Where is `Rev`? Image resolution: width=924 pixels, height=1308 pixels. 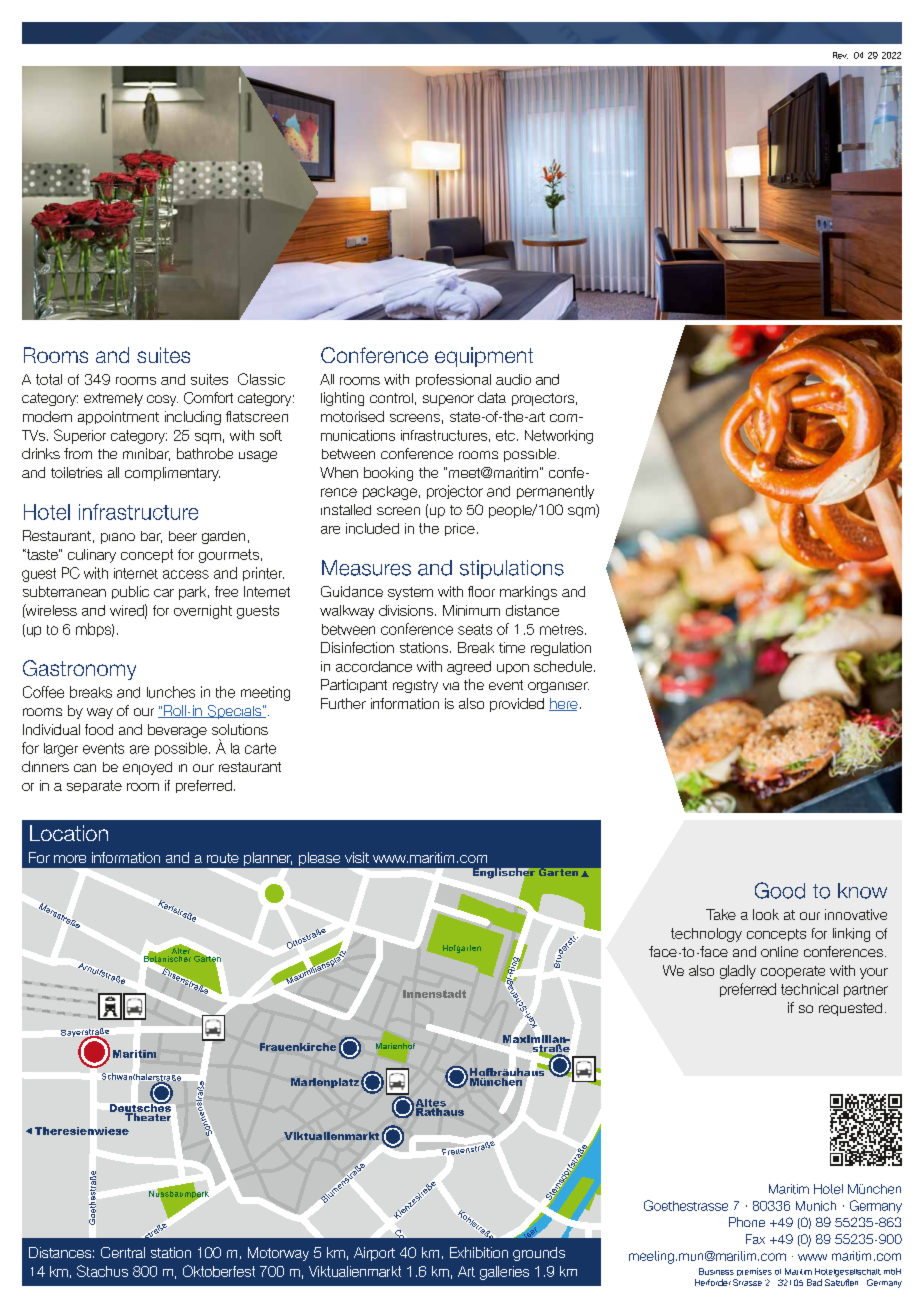 Rev is located at coordinates (840, 55).
